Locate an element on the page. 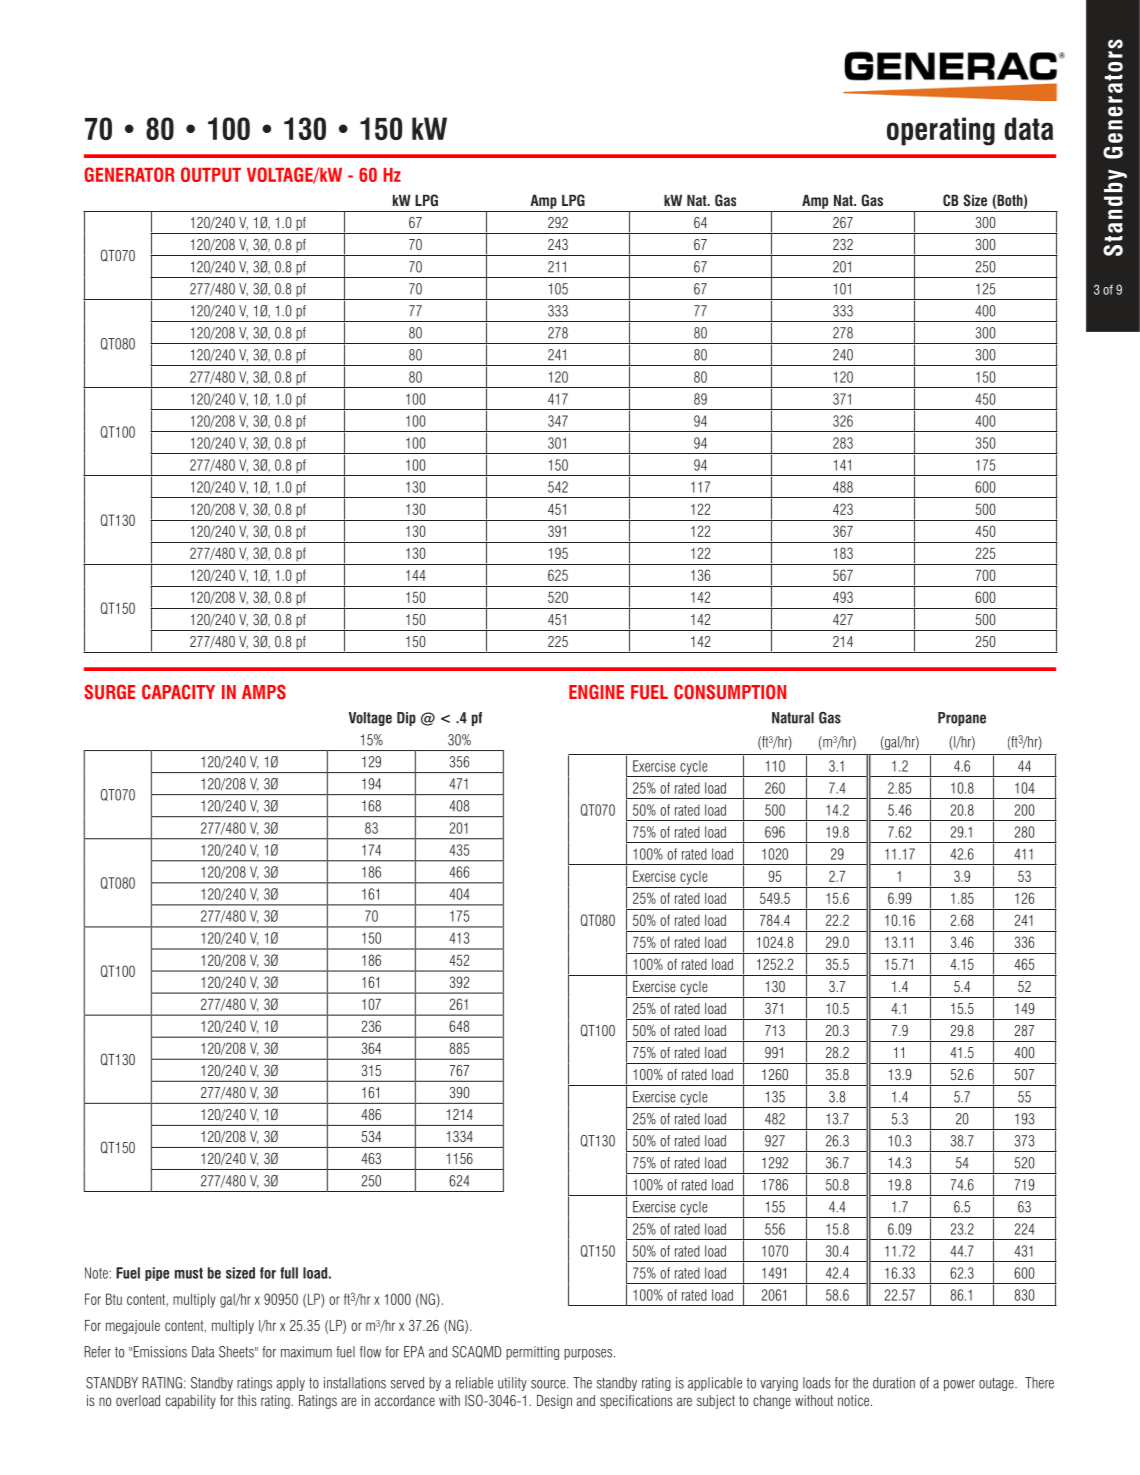 The width and height of the image is (1140, 1475). AMPS is located at coordinates (264, 692).
